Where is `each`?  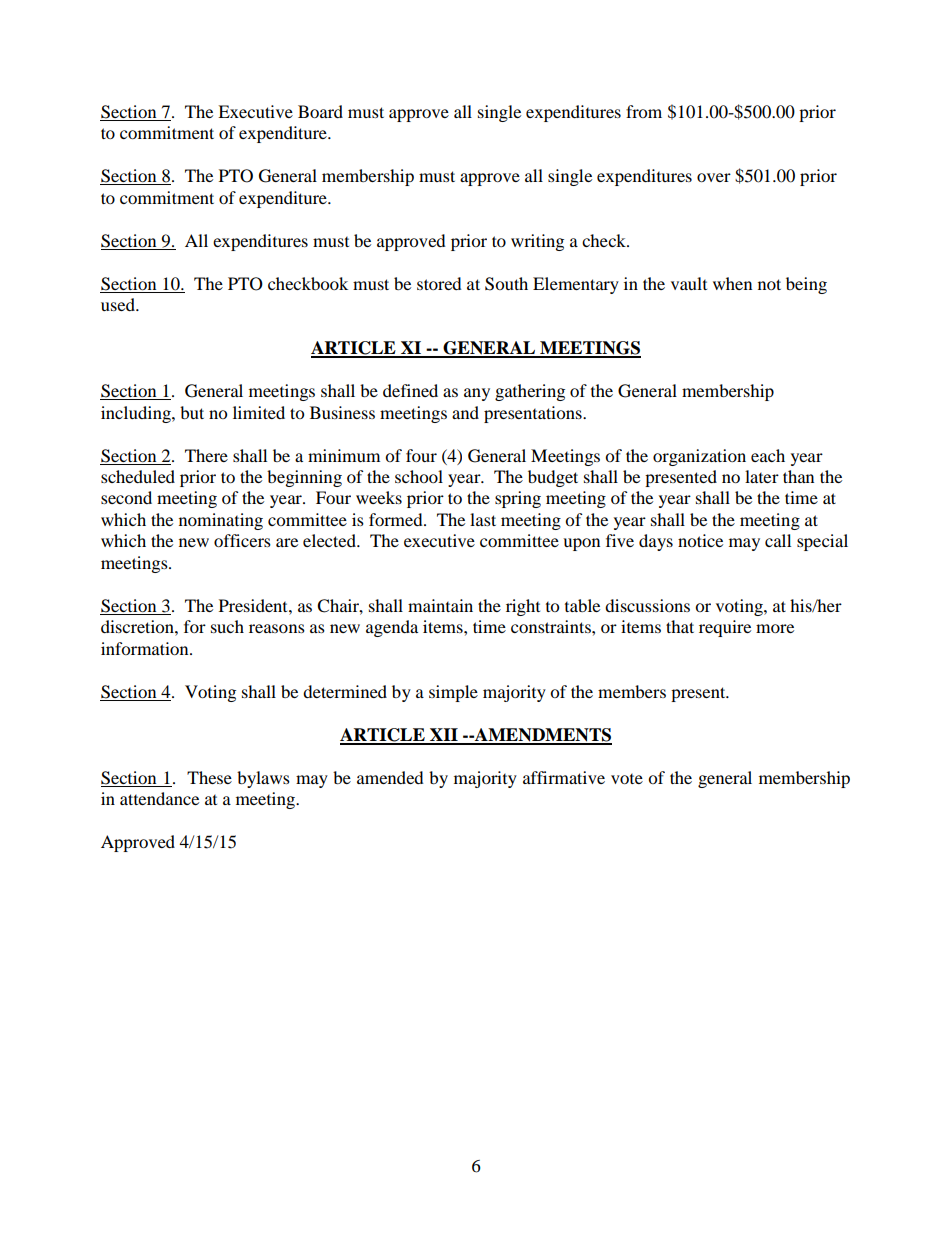 each is located at coordinates (768, 455).
